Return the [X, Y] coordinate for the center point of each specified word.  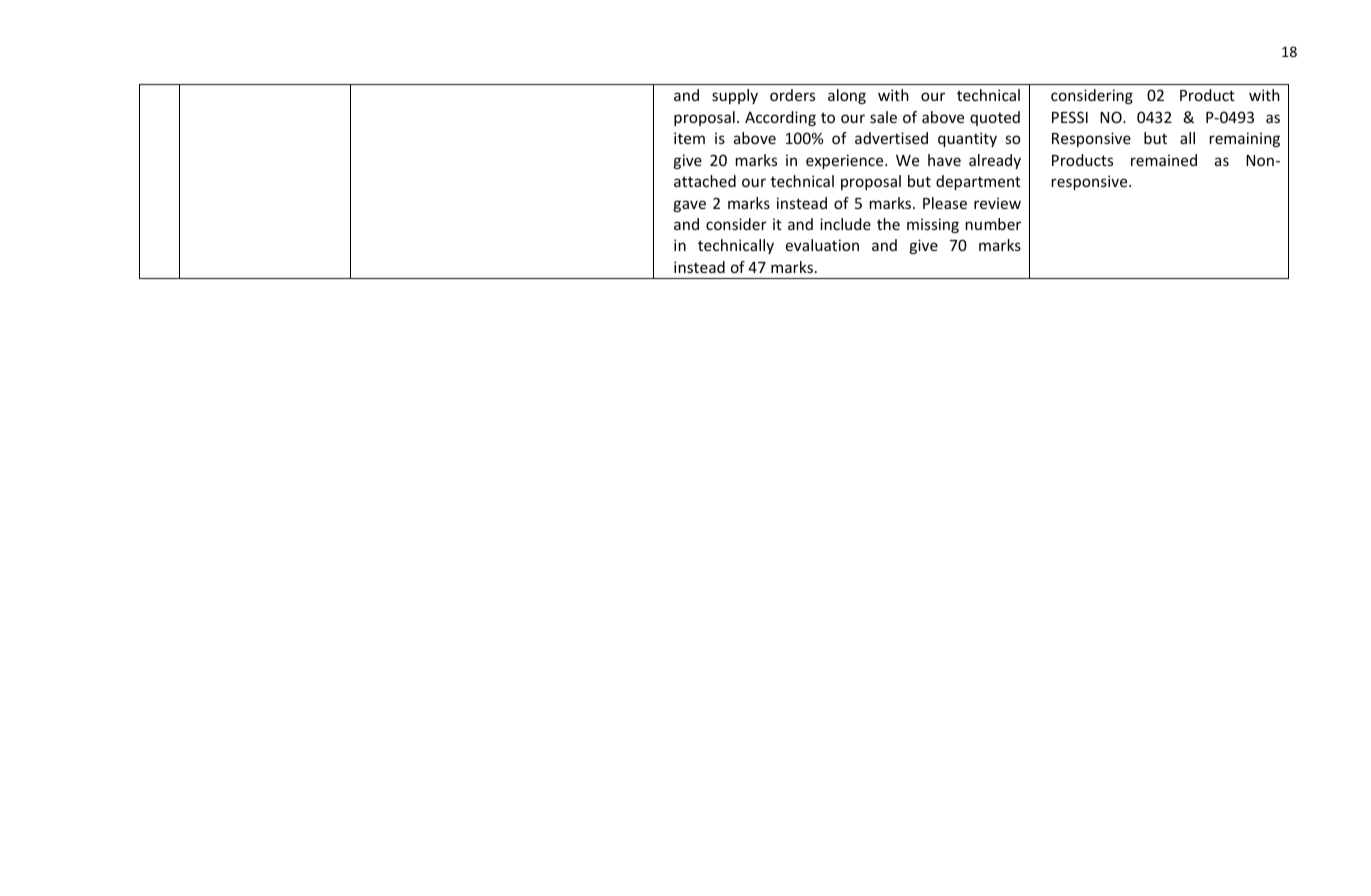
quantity [967, 139]
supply [735, 96]
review [997, 203]
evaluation [822, 245]
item [689, 138]
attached [705, 181]
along [847, 96]
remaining [1245, 139]
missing [933, 225]
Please [945, 203]
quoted [995, 118]
